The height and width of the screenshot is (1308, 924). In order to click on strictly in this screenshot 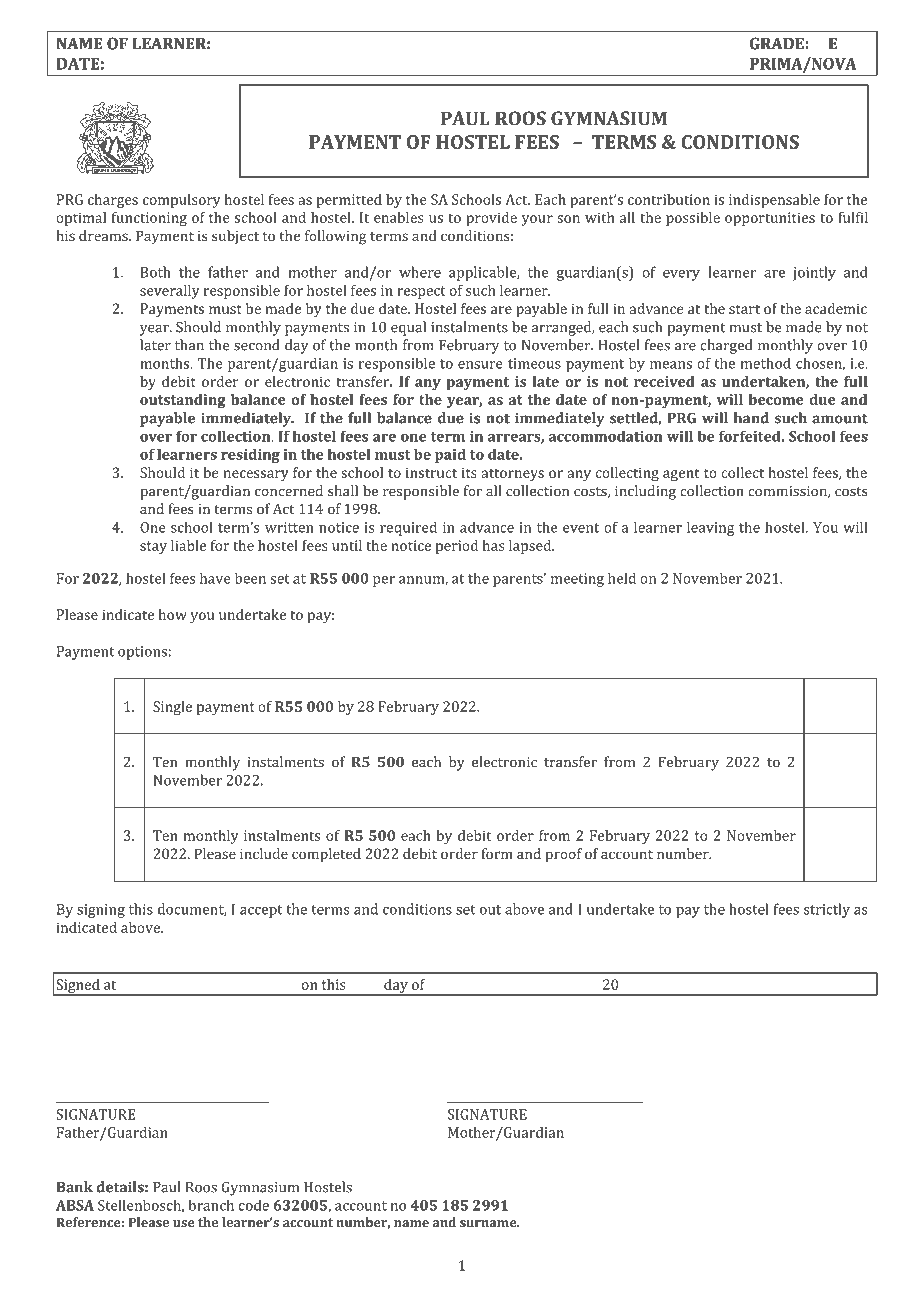, I will do `click(827, 910)`.
